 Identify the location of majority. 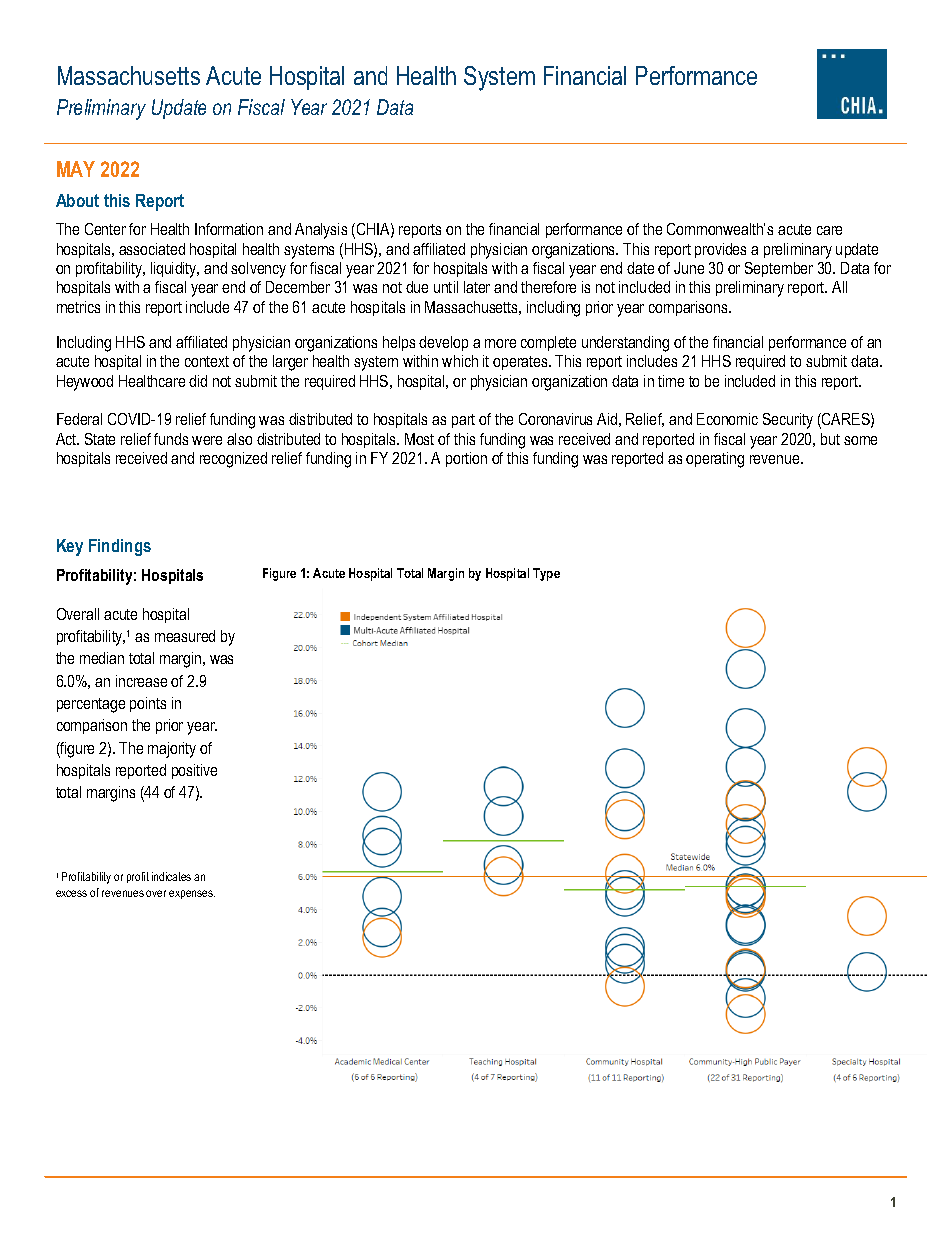
(172, 750).
